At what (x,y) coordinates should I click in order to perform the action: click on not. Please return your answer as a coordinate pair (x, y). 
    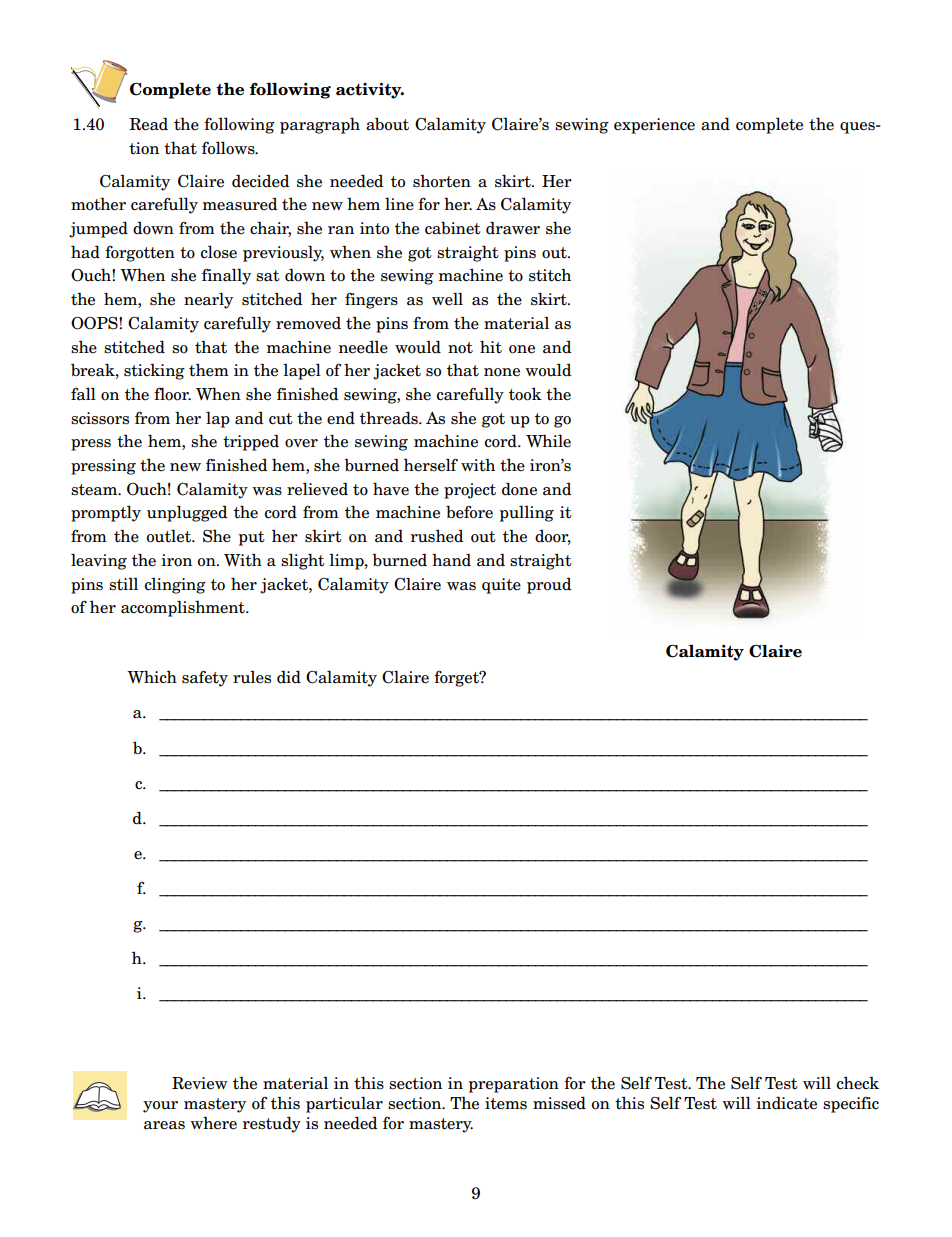
    Looking at the image, I should click on (460, 348).
